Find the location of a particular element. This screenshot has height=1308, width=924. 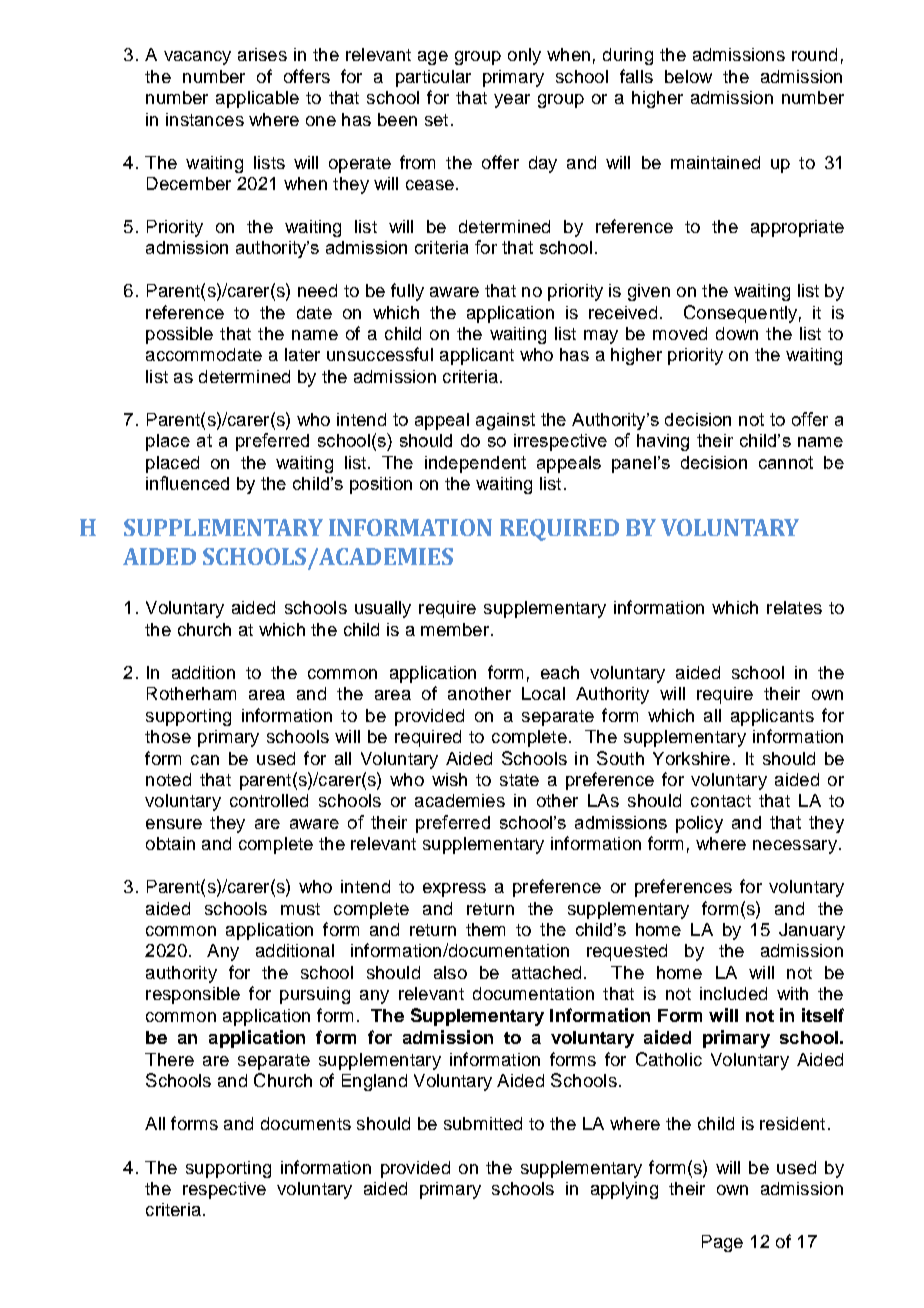

cannot is located at coordinates (786, 462).
